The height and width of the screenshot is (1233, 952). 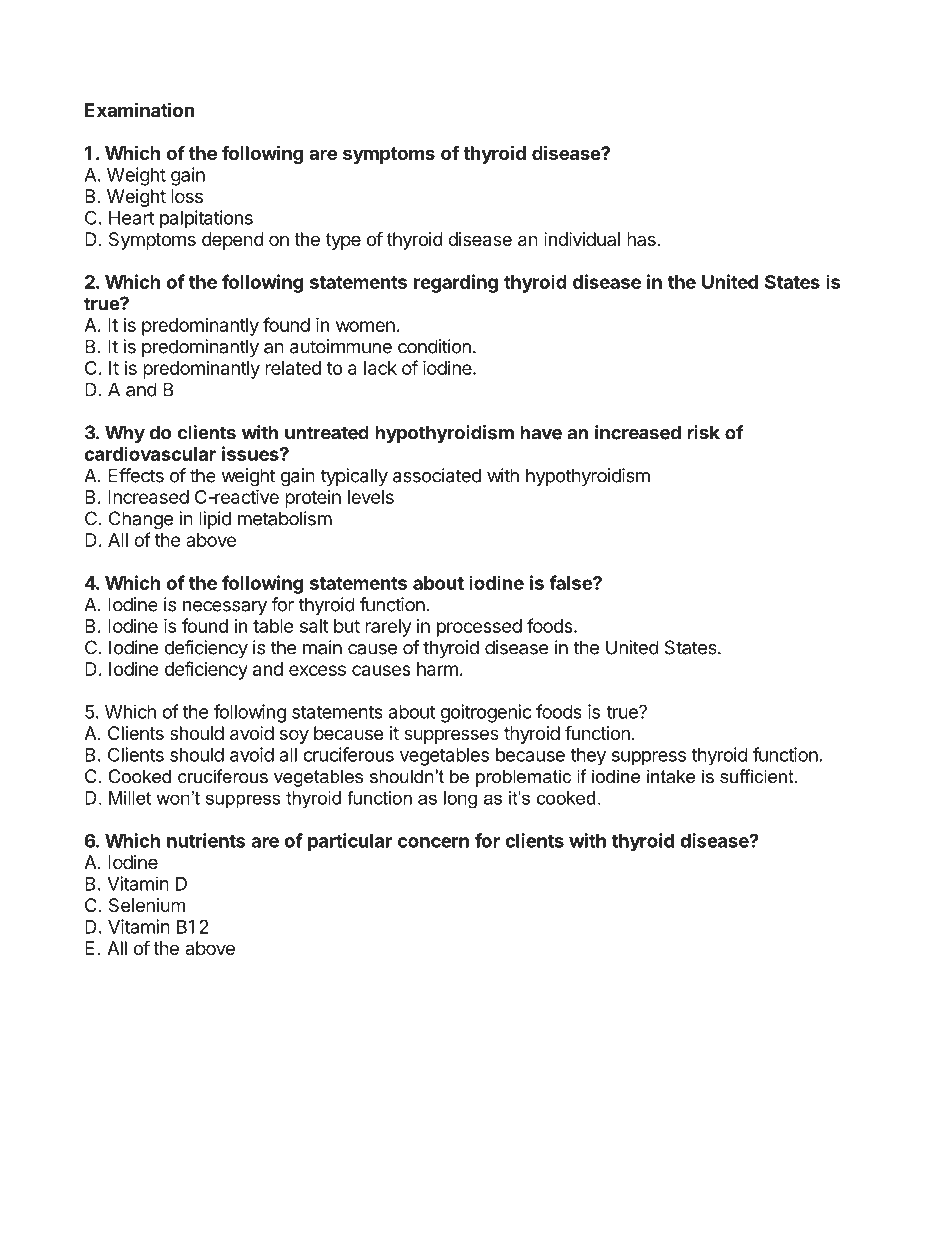 What do you see at coordinates (343, 241) in the screenshot?
I see `type` at bounding box center [343, 241].
